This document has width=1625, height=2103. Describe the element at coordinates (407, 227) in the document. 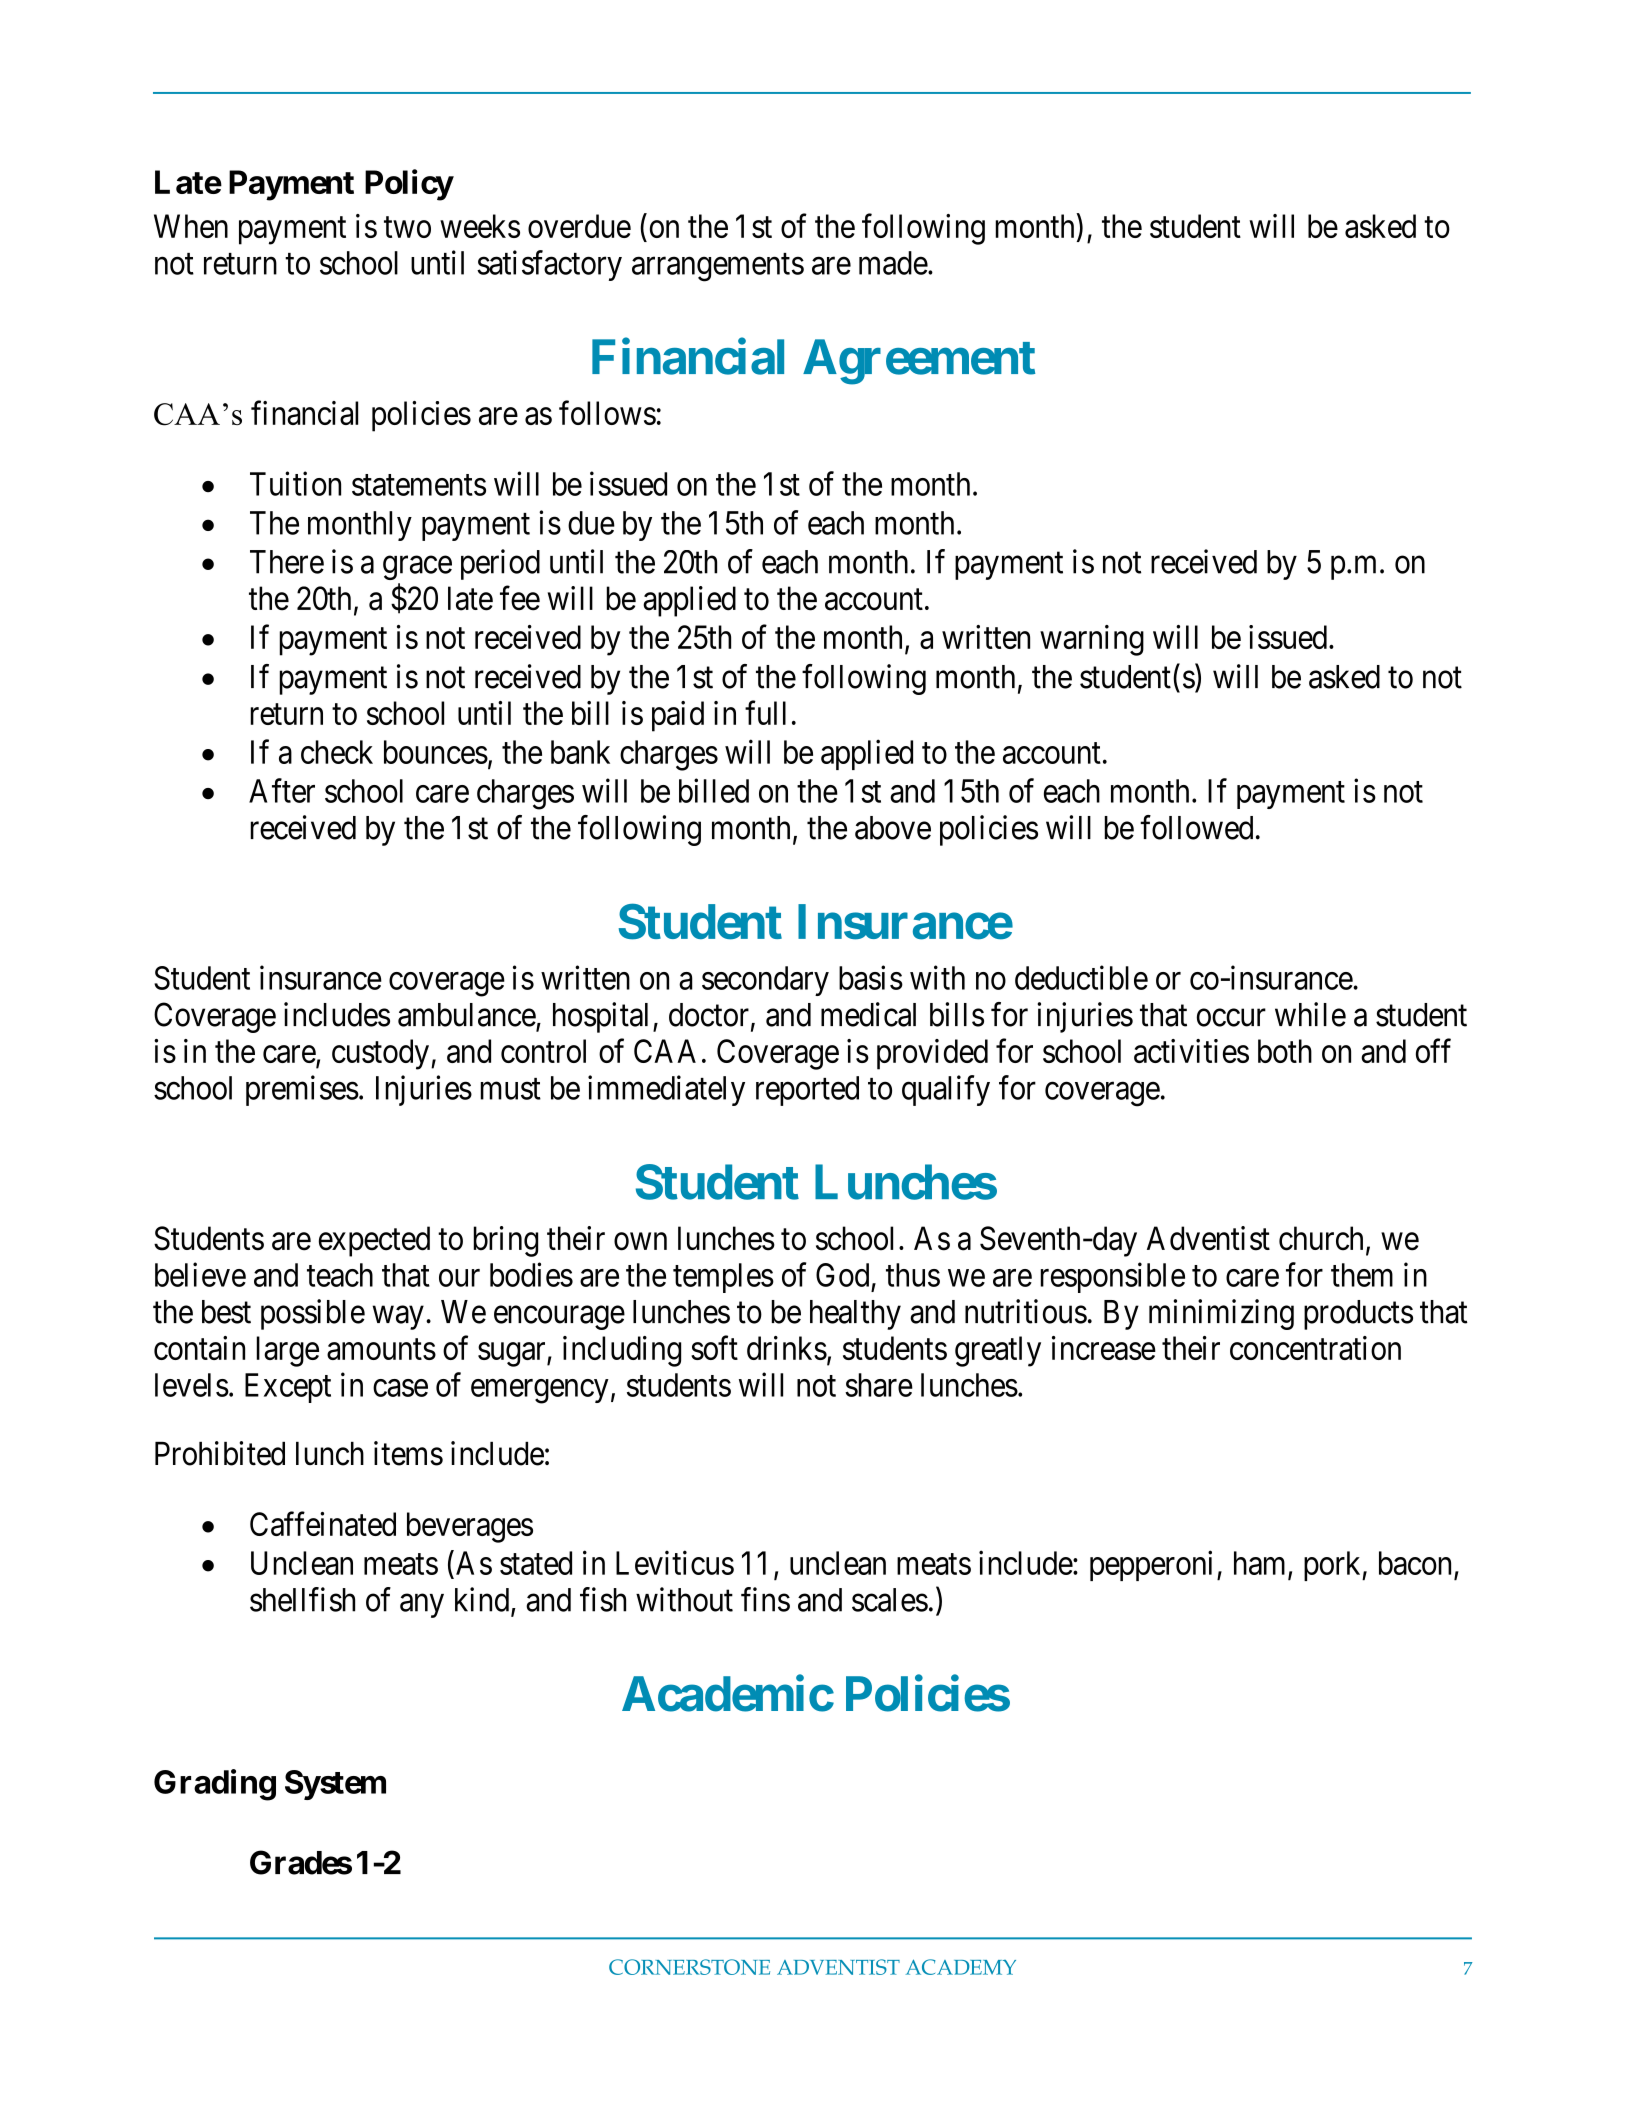

I see `two` at that location.
